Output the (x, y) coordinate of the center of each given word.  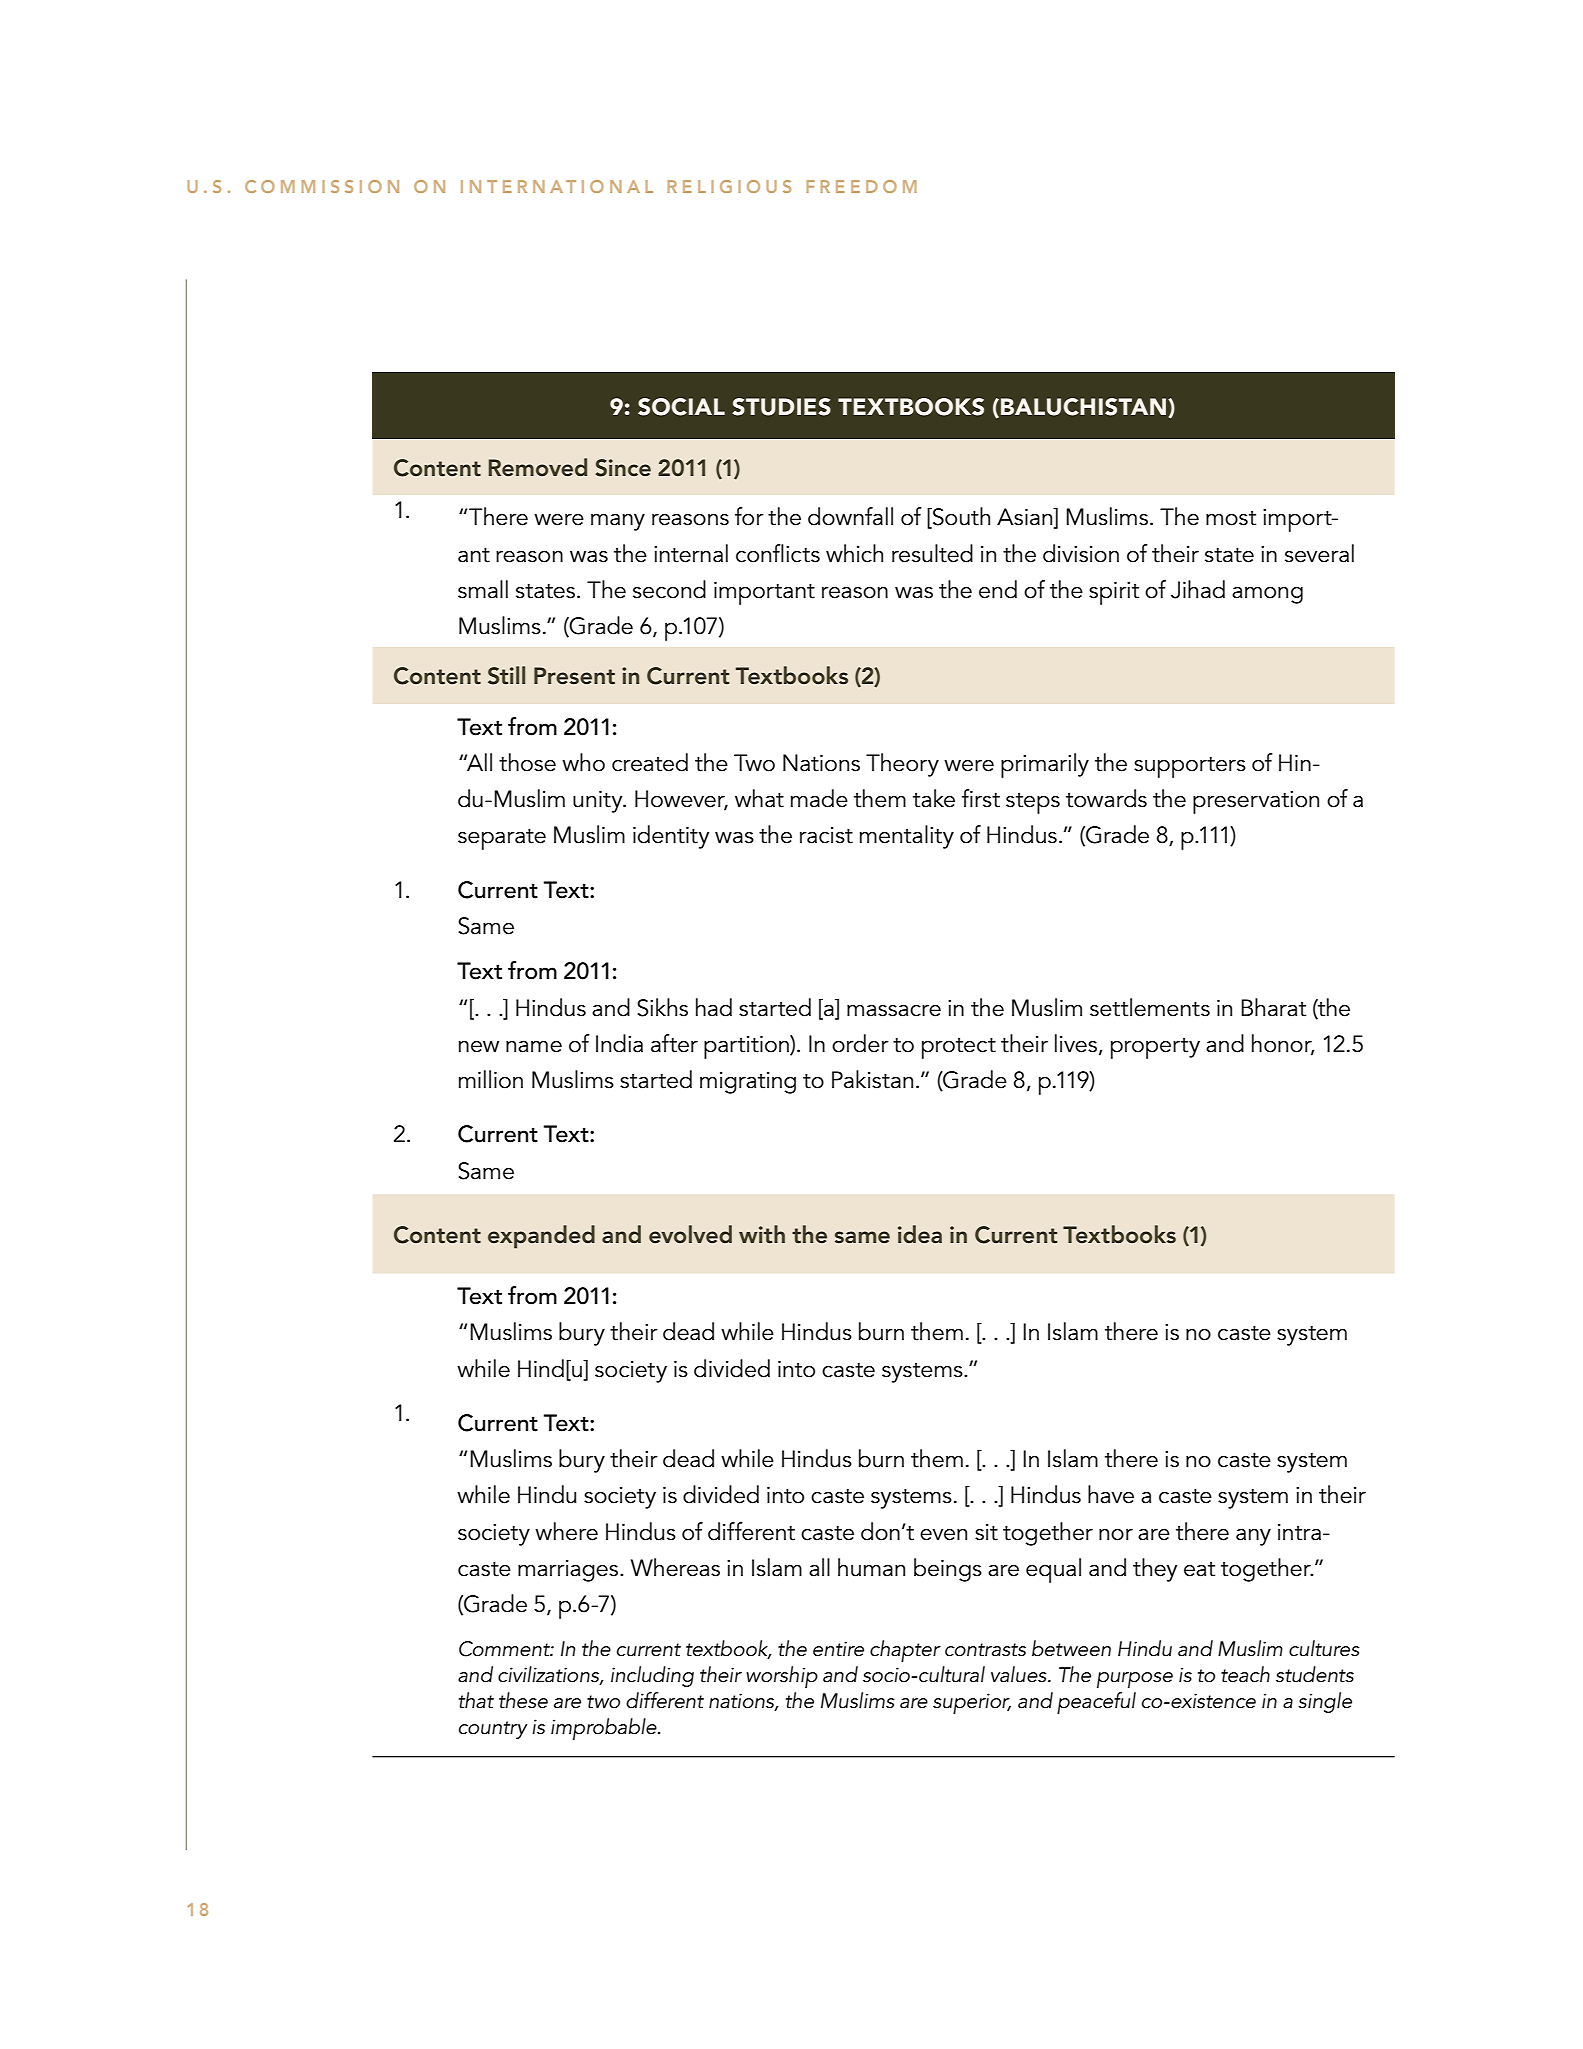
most (1231, 518)
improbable (605, 1729)
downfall (850, 516)
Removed (538, 467)
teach (1245, 1674)
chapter (905, 1651)
